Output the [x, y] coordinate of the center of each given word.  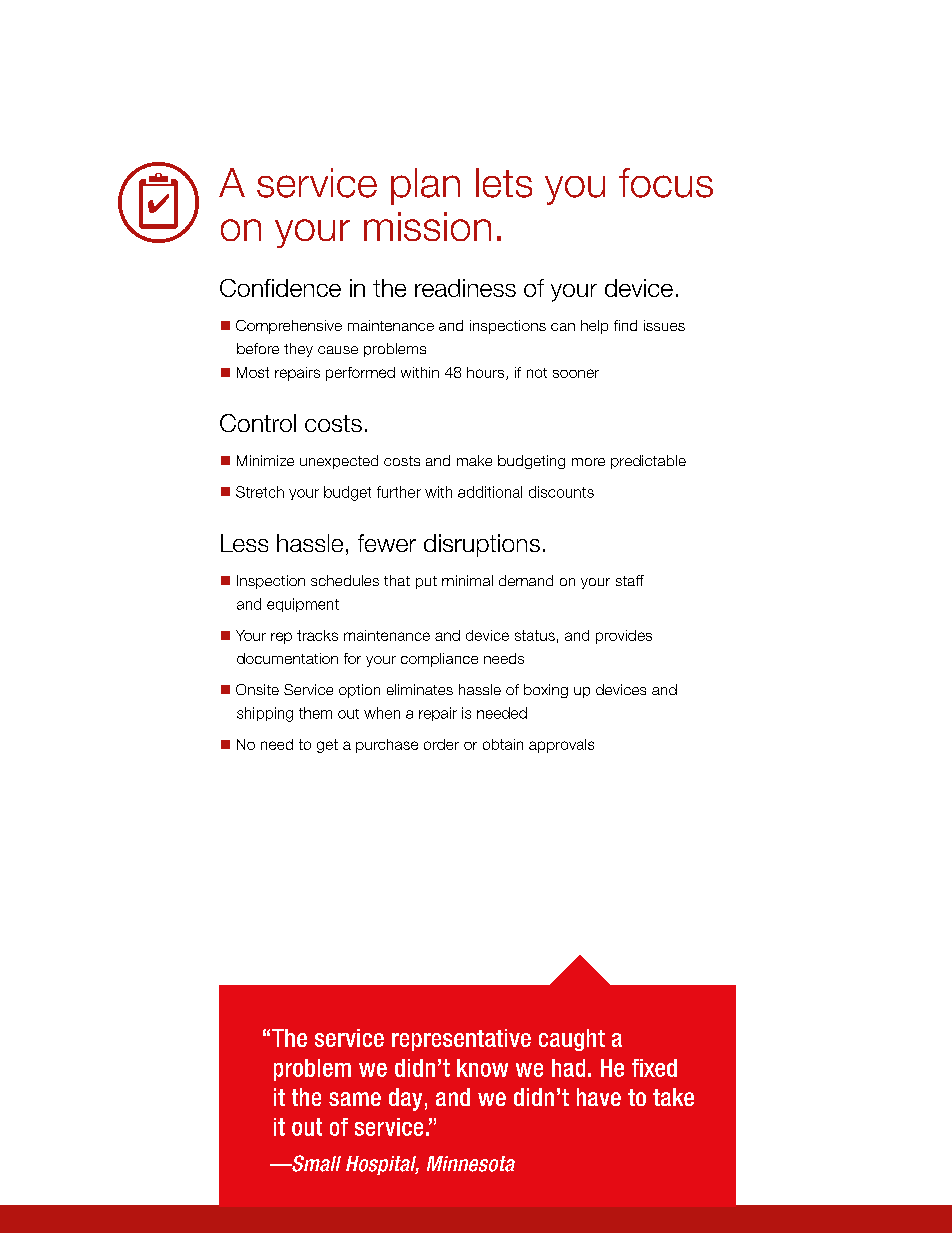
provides [624, 637]
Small [315, 1163]
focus [666, 183]
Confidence [280, 288]
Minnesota [471, 1164]
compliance [439, 660]
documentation [287, 658]
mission [427, 226]
